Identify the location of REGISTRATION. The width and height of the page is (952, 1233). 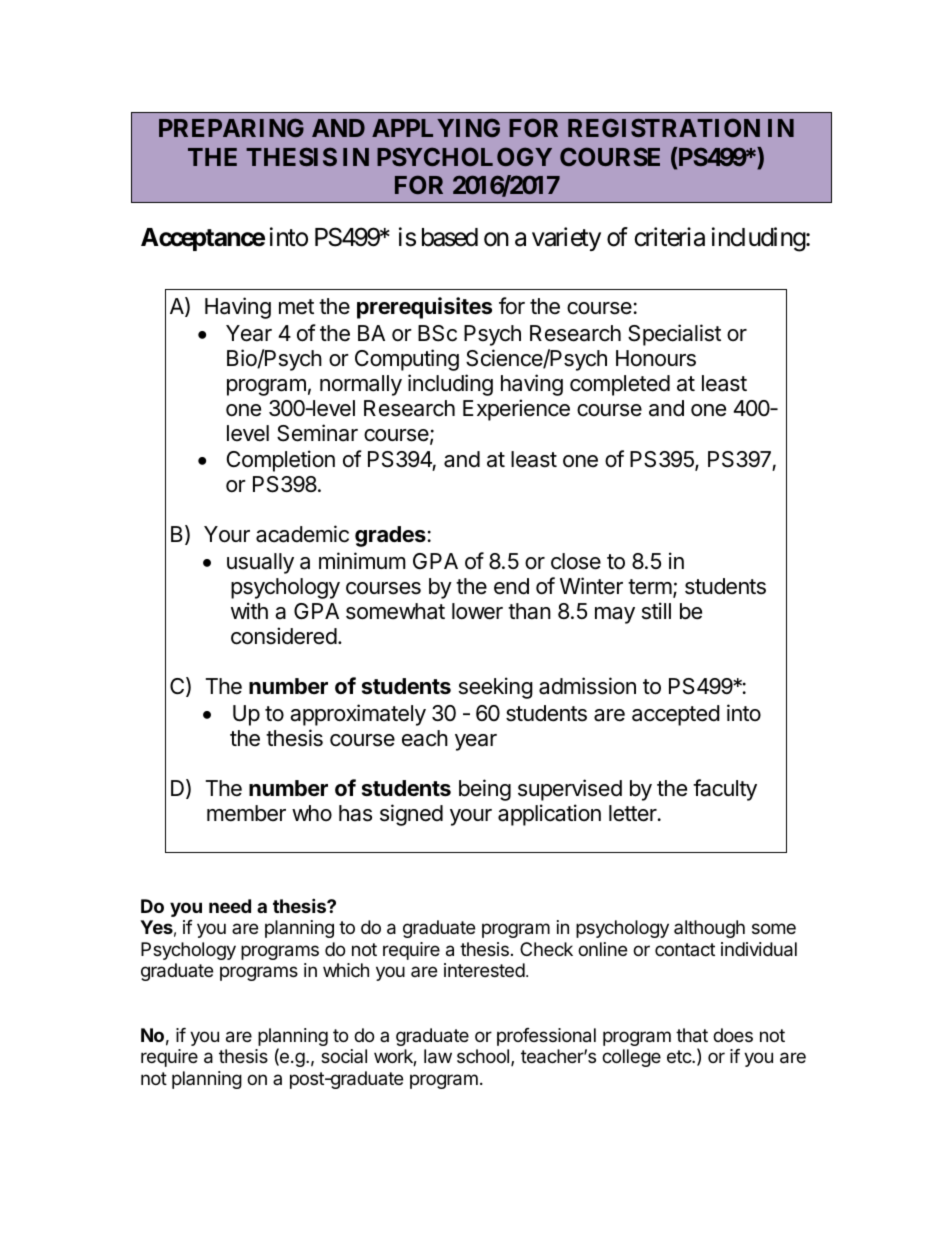
(664, 127).
